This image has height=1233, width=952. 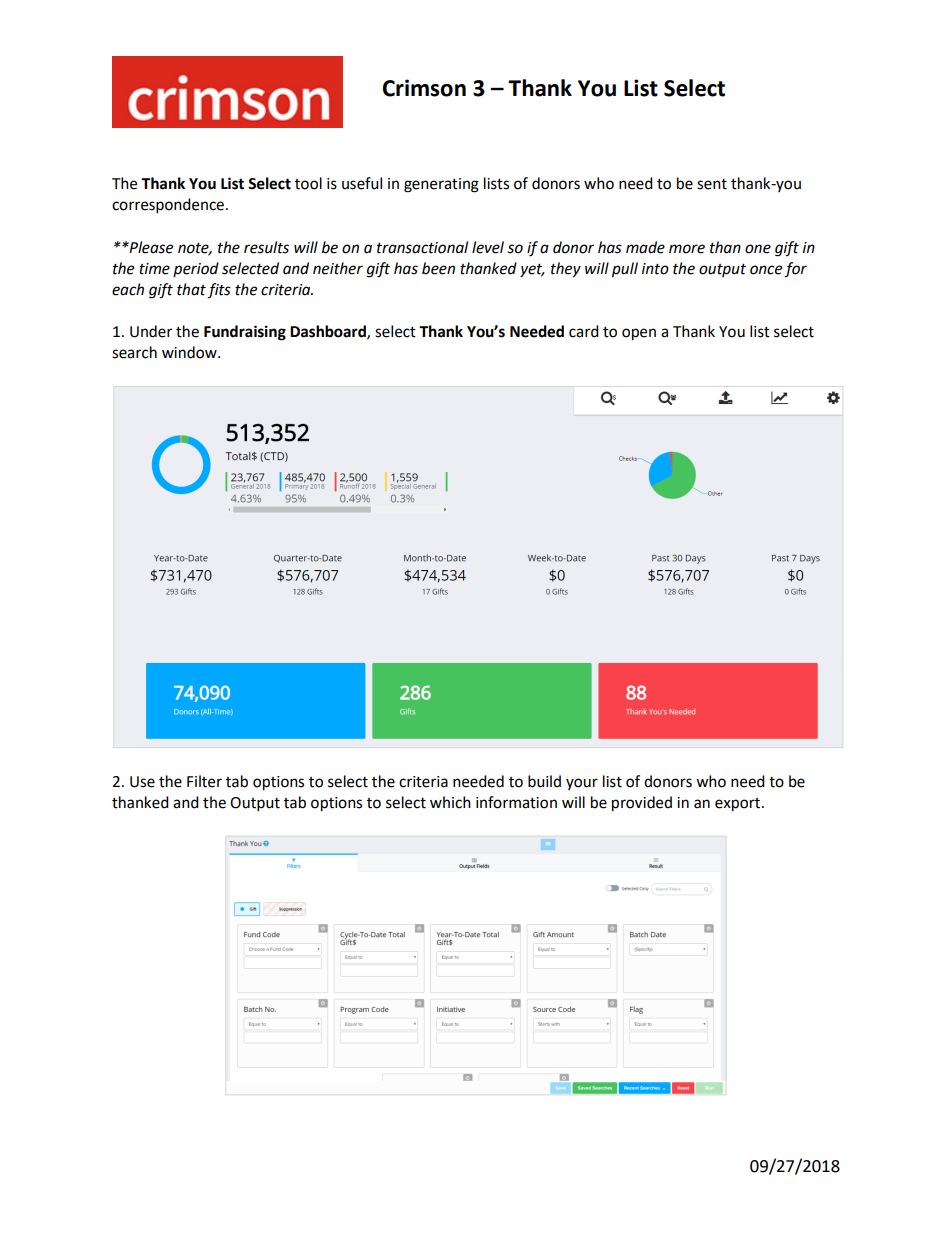 What do you see at coordinates (204, 781) in the image?
I see `Filter` at bounding box center [204, 781].
